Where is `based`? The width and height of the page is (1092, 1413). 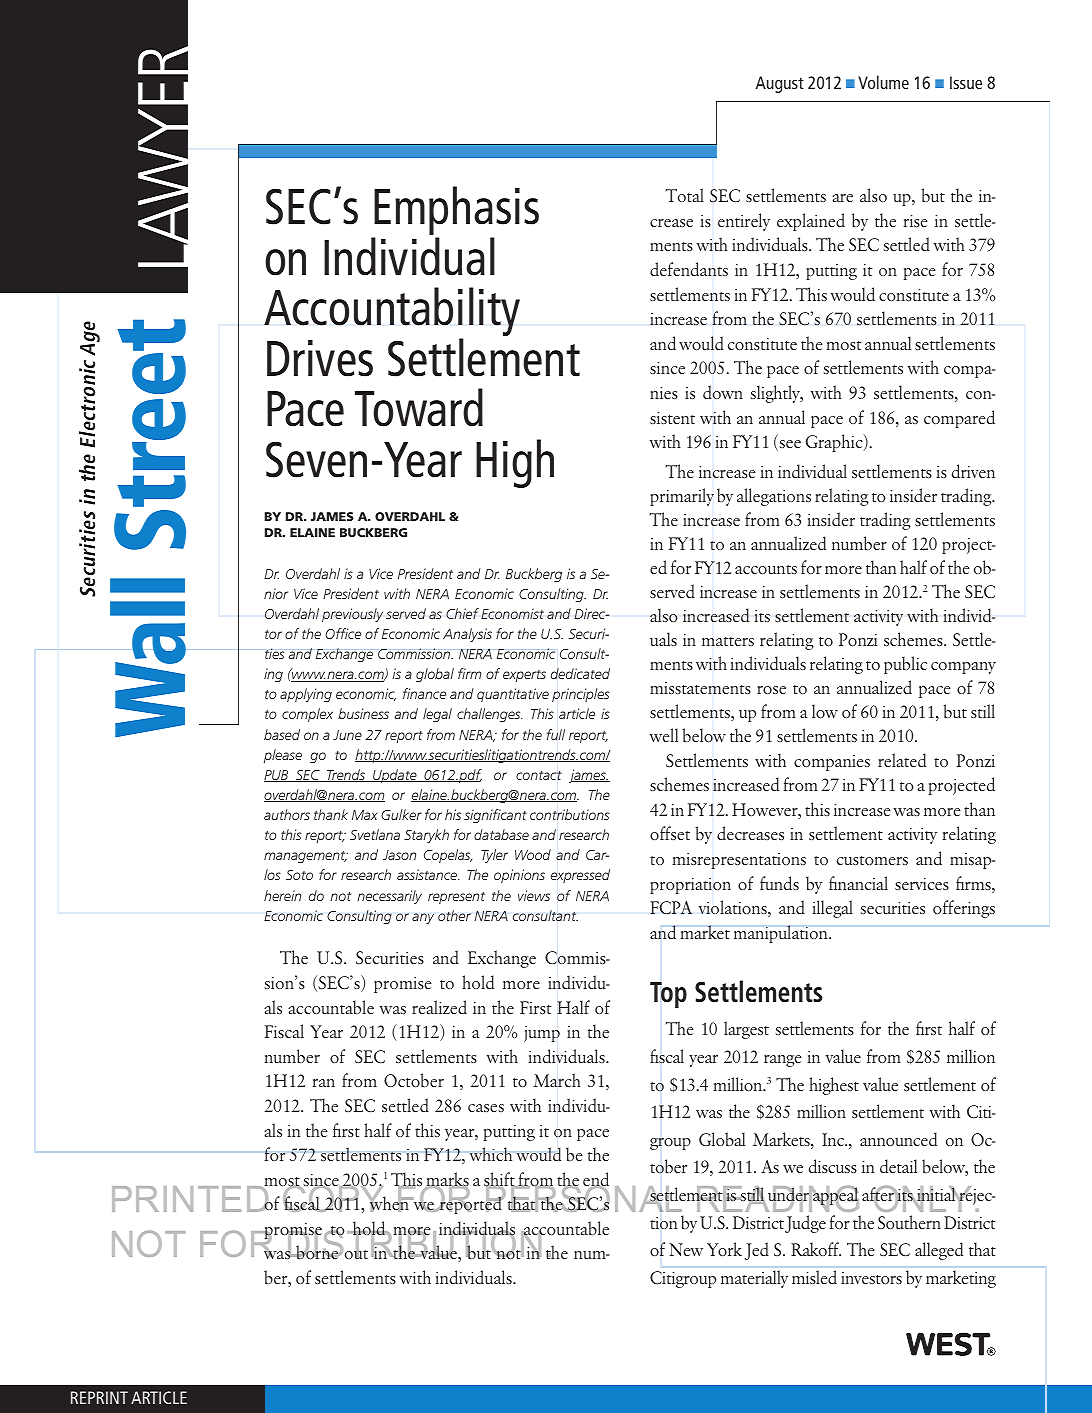 based is located at coordinates (282, 734).
